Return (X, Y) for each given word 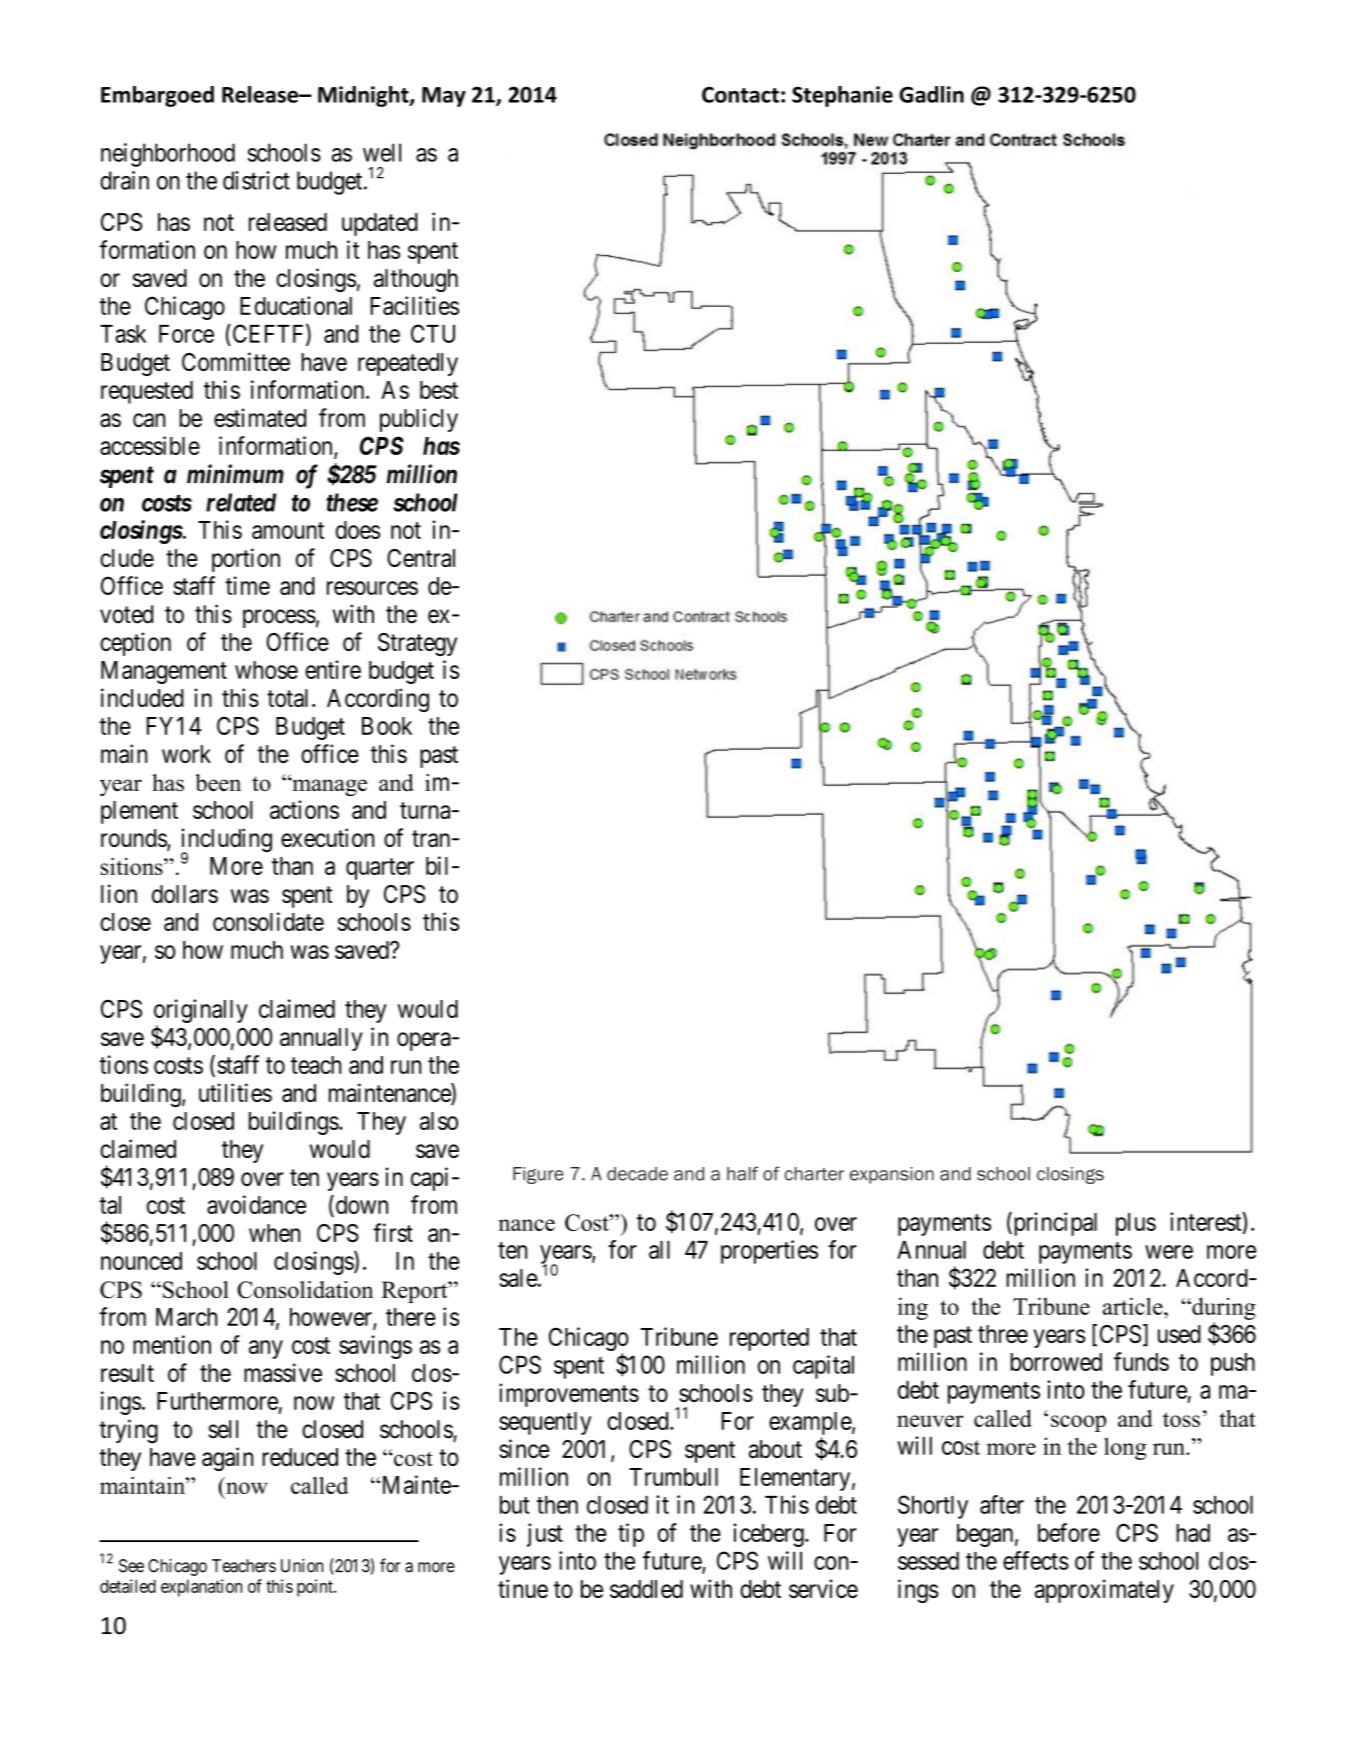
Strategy (417, 644)
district (256, 180)
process (279, 618)
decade (637, 1174)
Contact (740, 95)
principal (1054, 1224)
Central (421, 558)
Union (302, 1566)
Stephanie (842, 96)
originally (201, 1011)
